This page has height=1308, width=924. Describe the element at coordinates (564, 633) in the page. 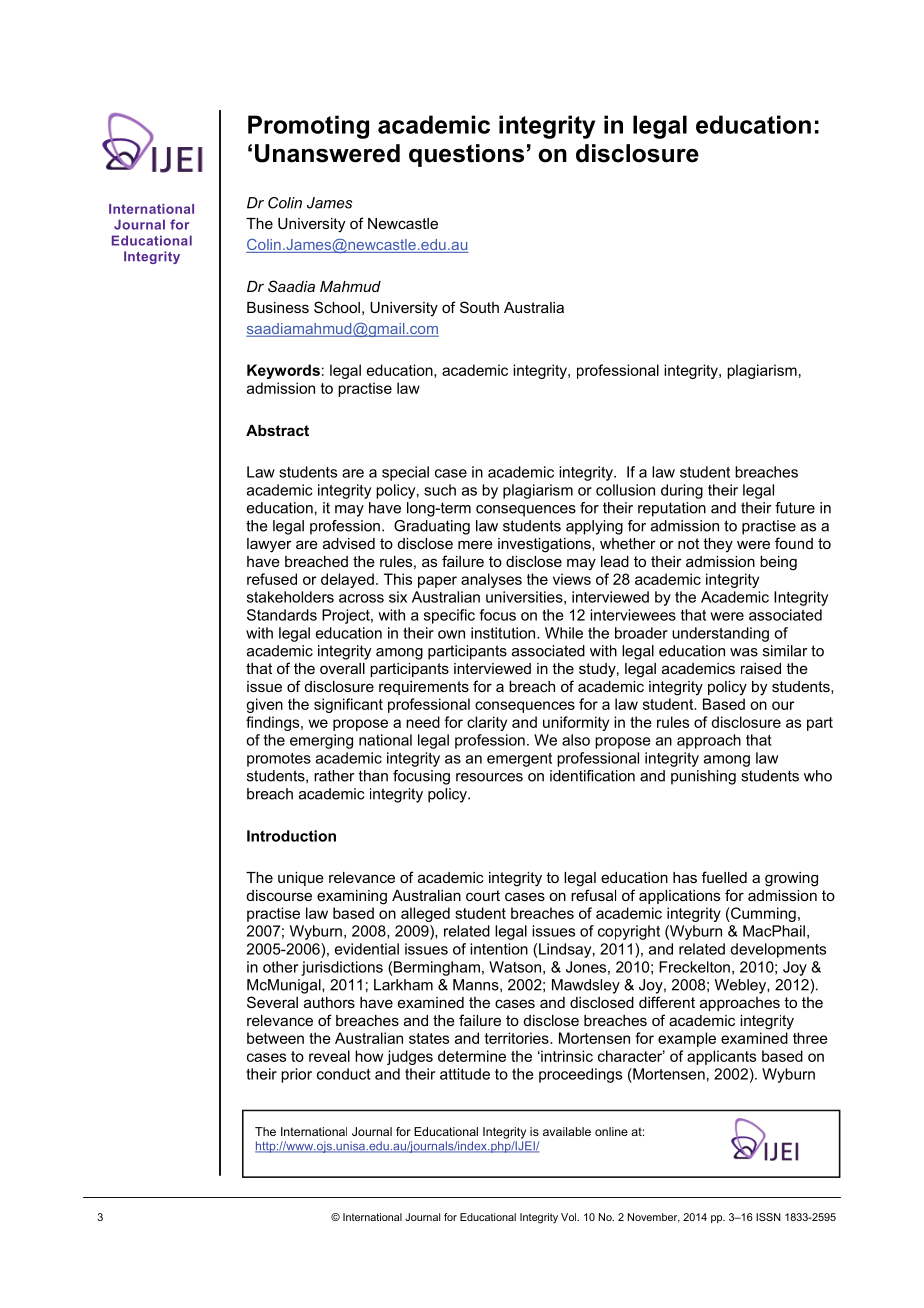

I see `While` at that location.
